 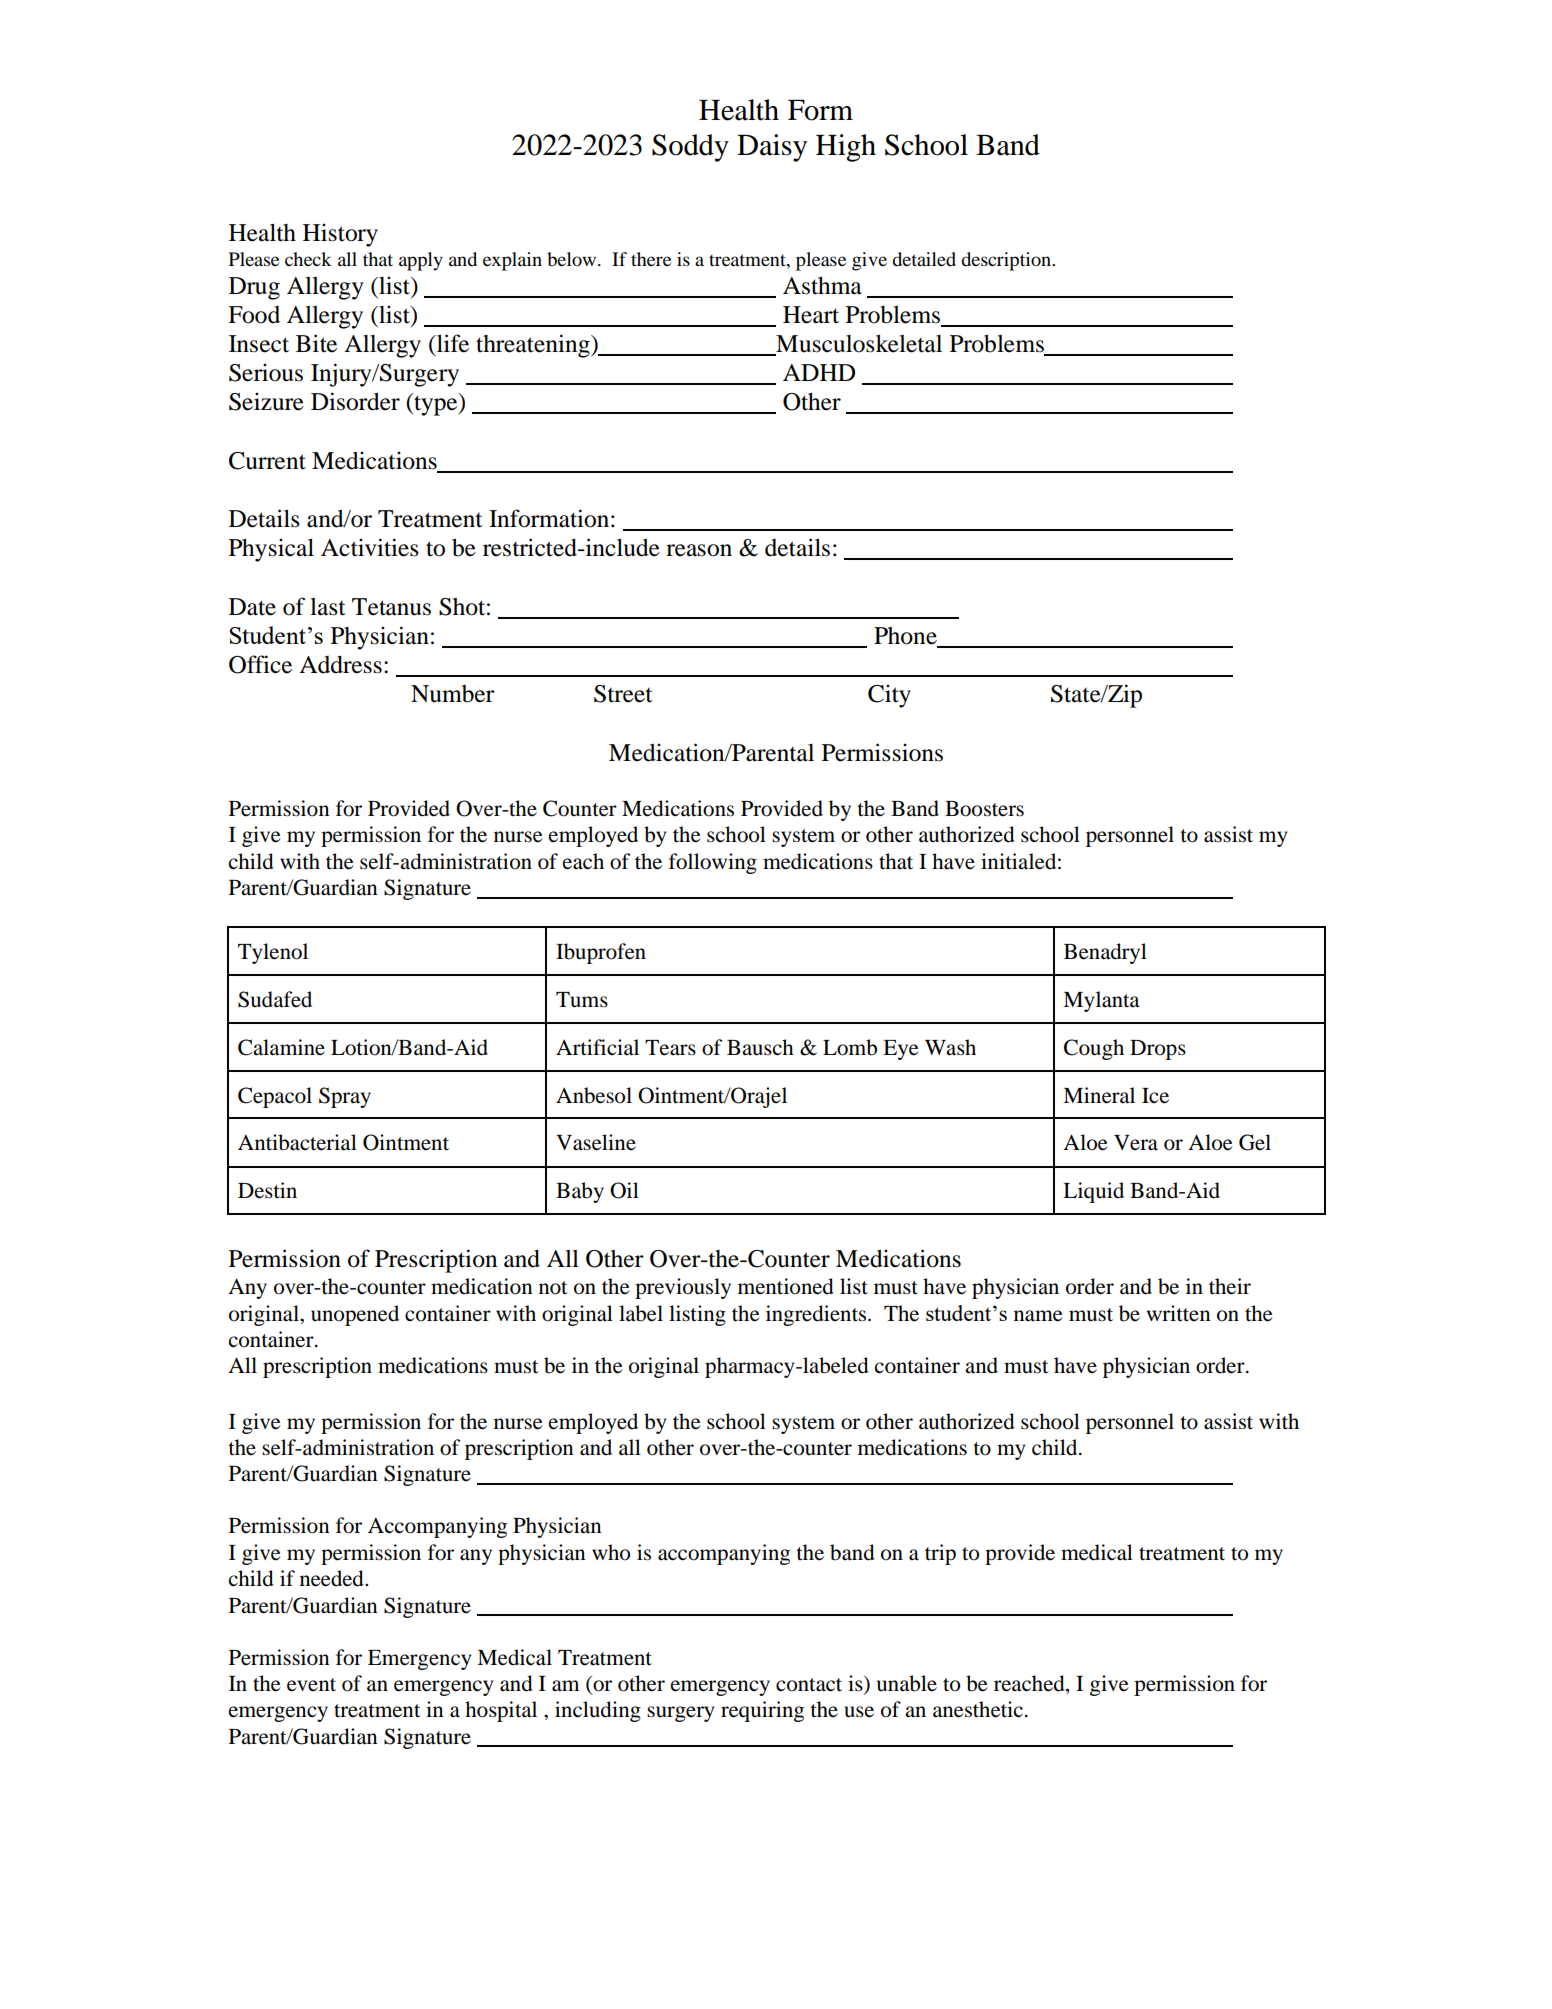 I want to click on event, so click(x=311, y=1685).
